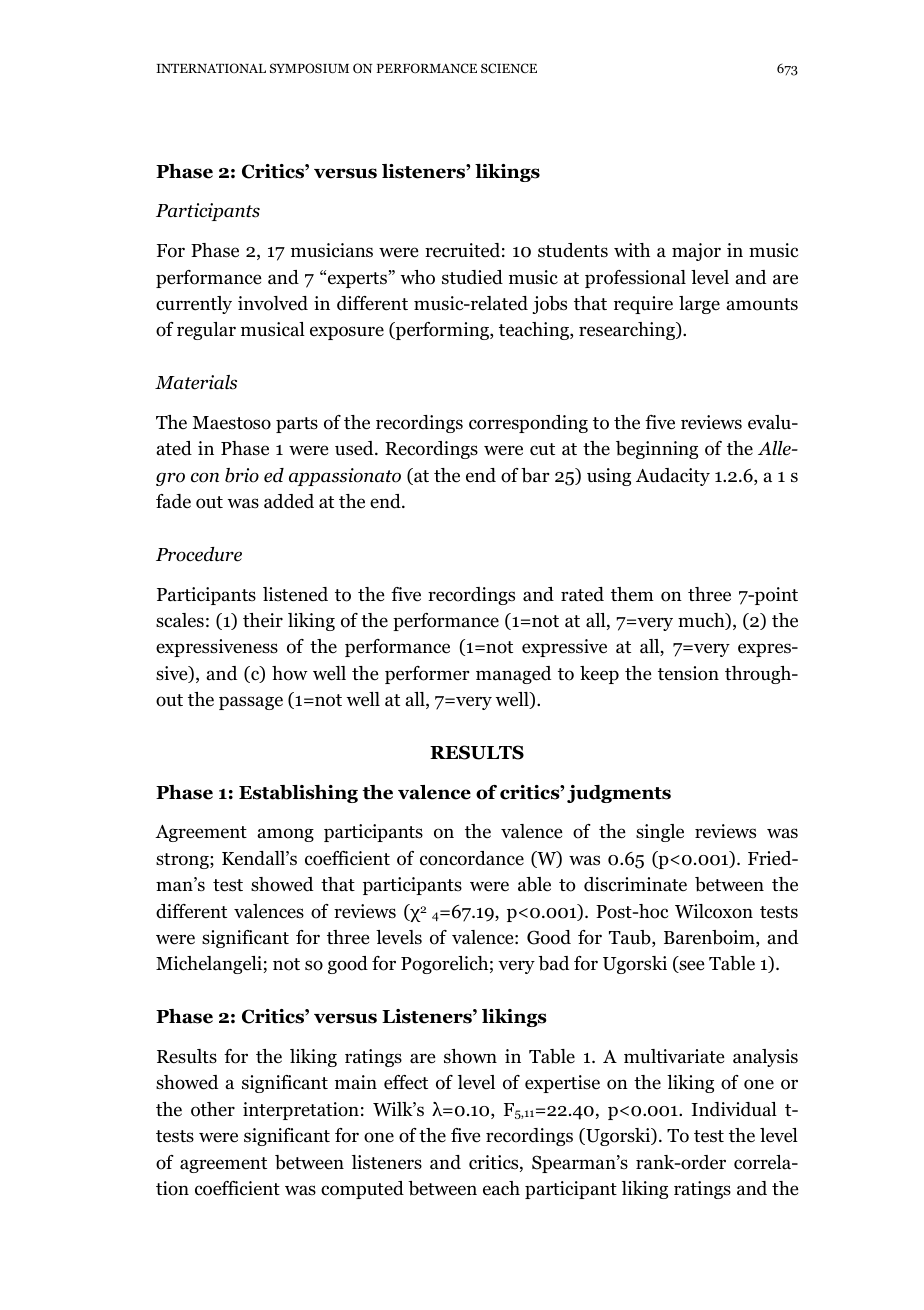  What do you see at coordinates (472, 858) in the document?
I see `concordance` at bounding box center [472, 858].
